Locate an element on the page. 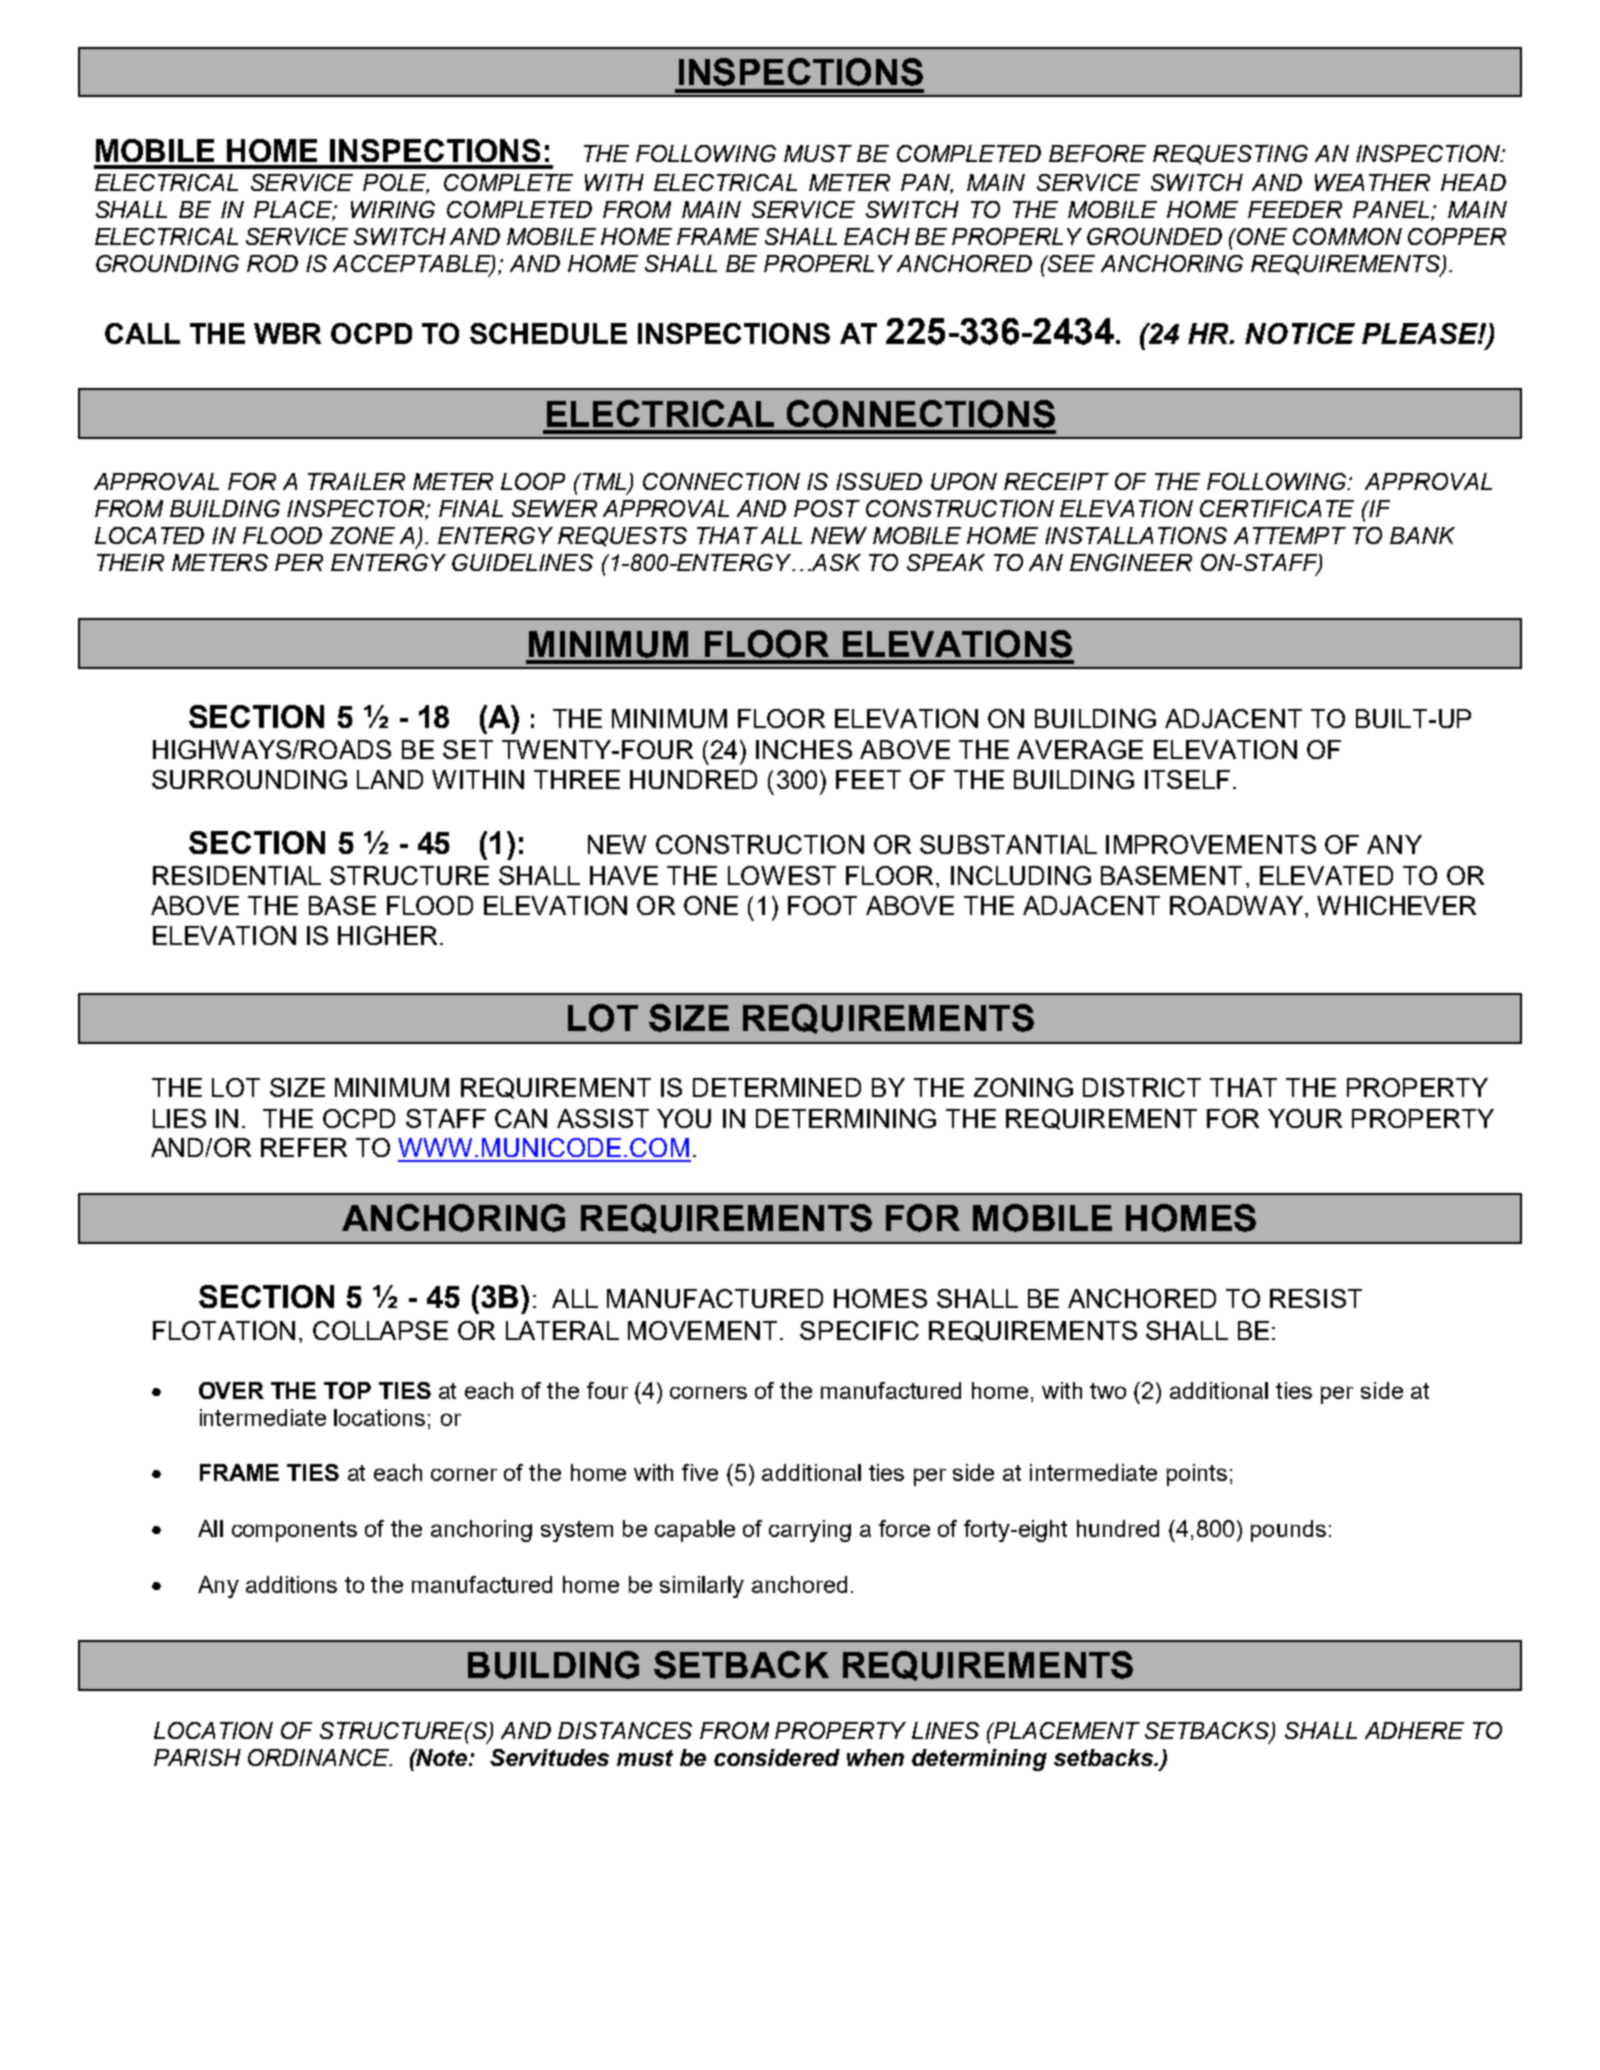  points is located at coordinates (1197, 1475).
